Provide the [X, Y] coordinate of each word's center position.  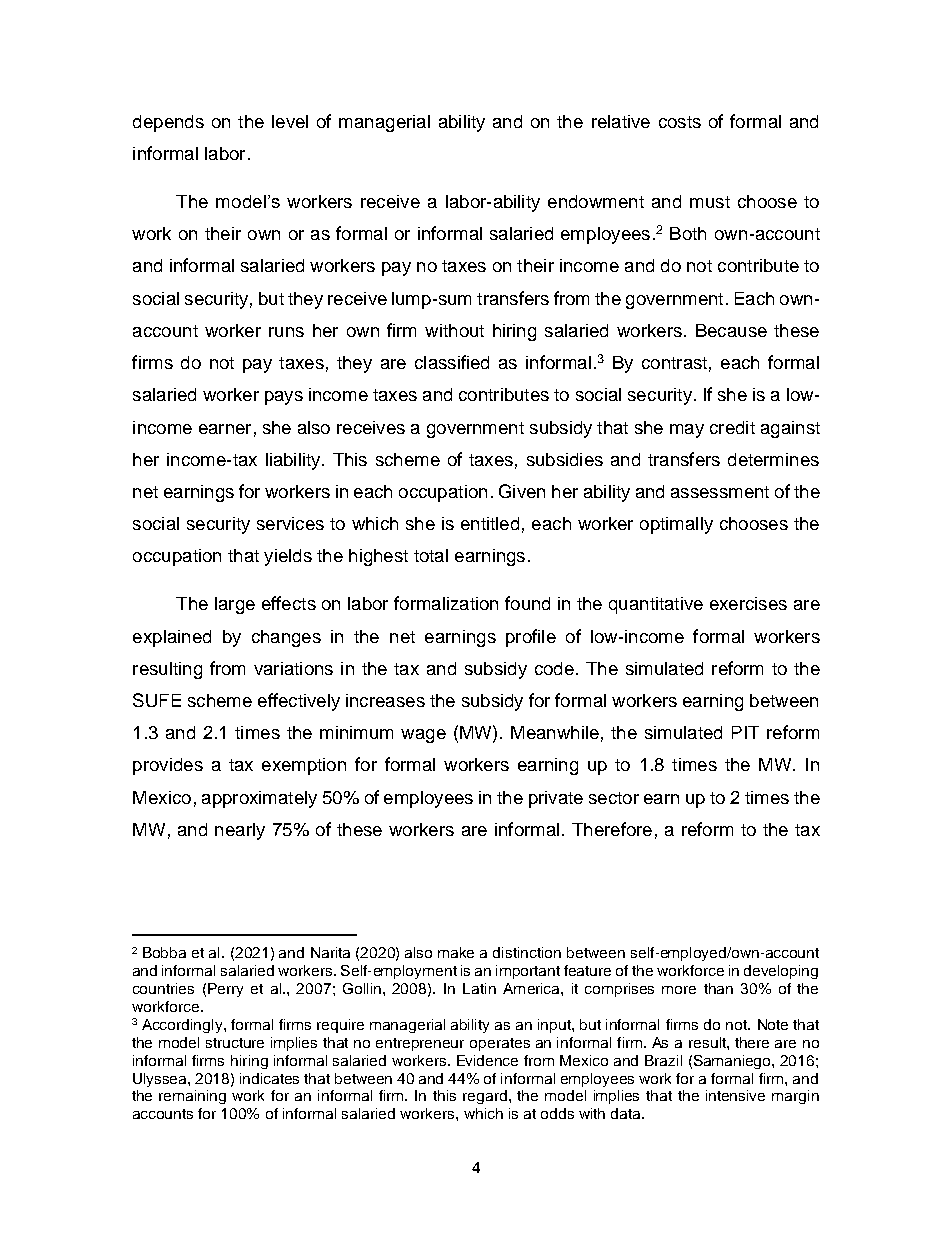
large [235, 605]
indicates [269, 1078]
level [290, 121]
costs [680, 122]
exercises [748, 603]
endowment [596, 201]
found [527, 603]
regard [485, 1097]
